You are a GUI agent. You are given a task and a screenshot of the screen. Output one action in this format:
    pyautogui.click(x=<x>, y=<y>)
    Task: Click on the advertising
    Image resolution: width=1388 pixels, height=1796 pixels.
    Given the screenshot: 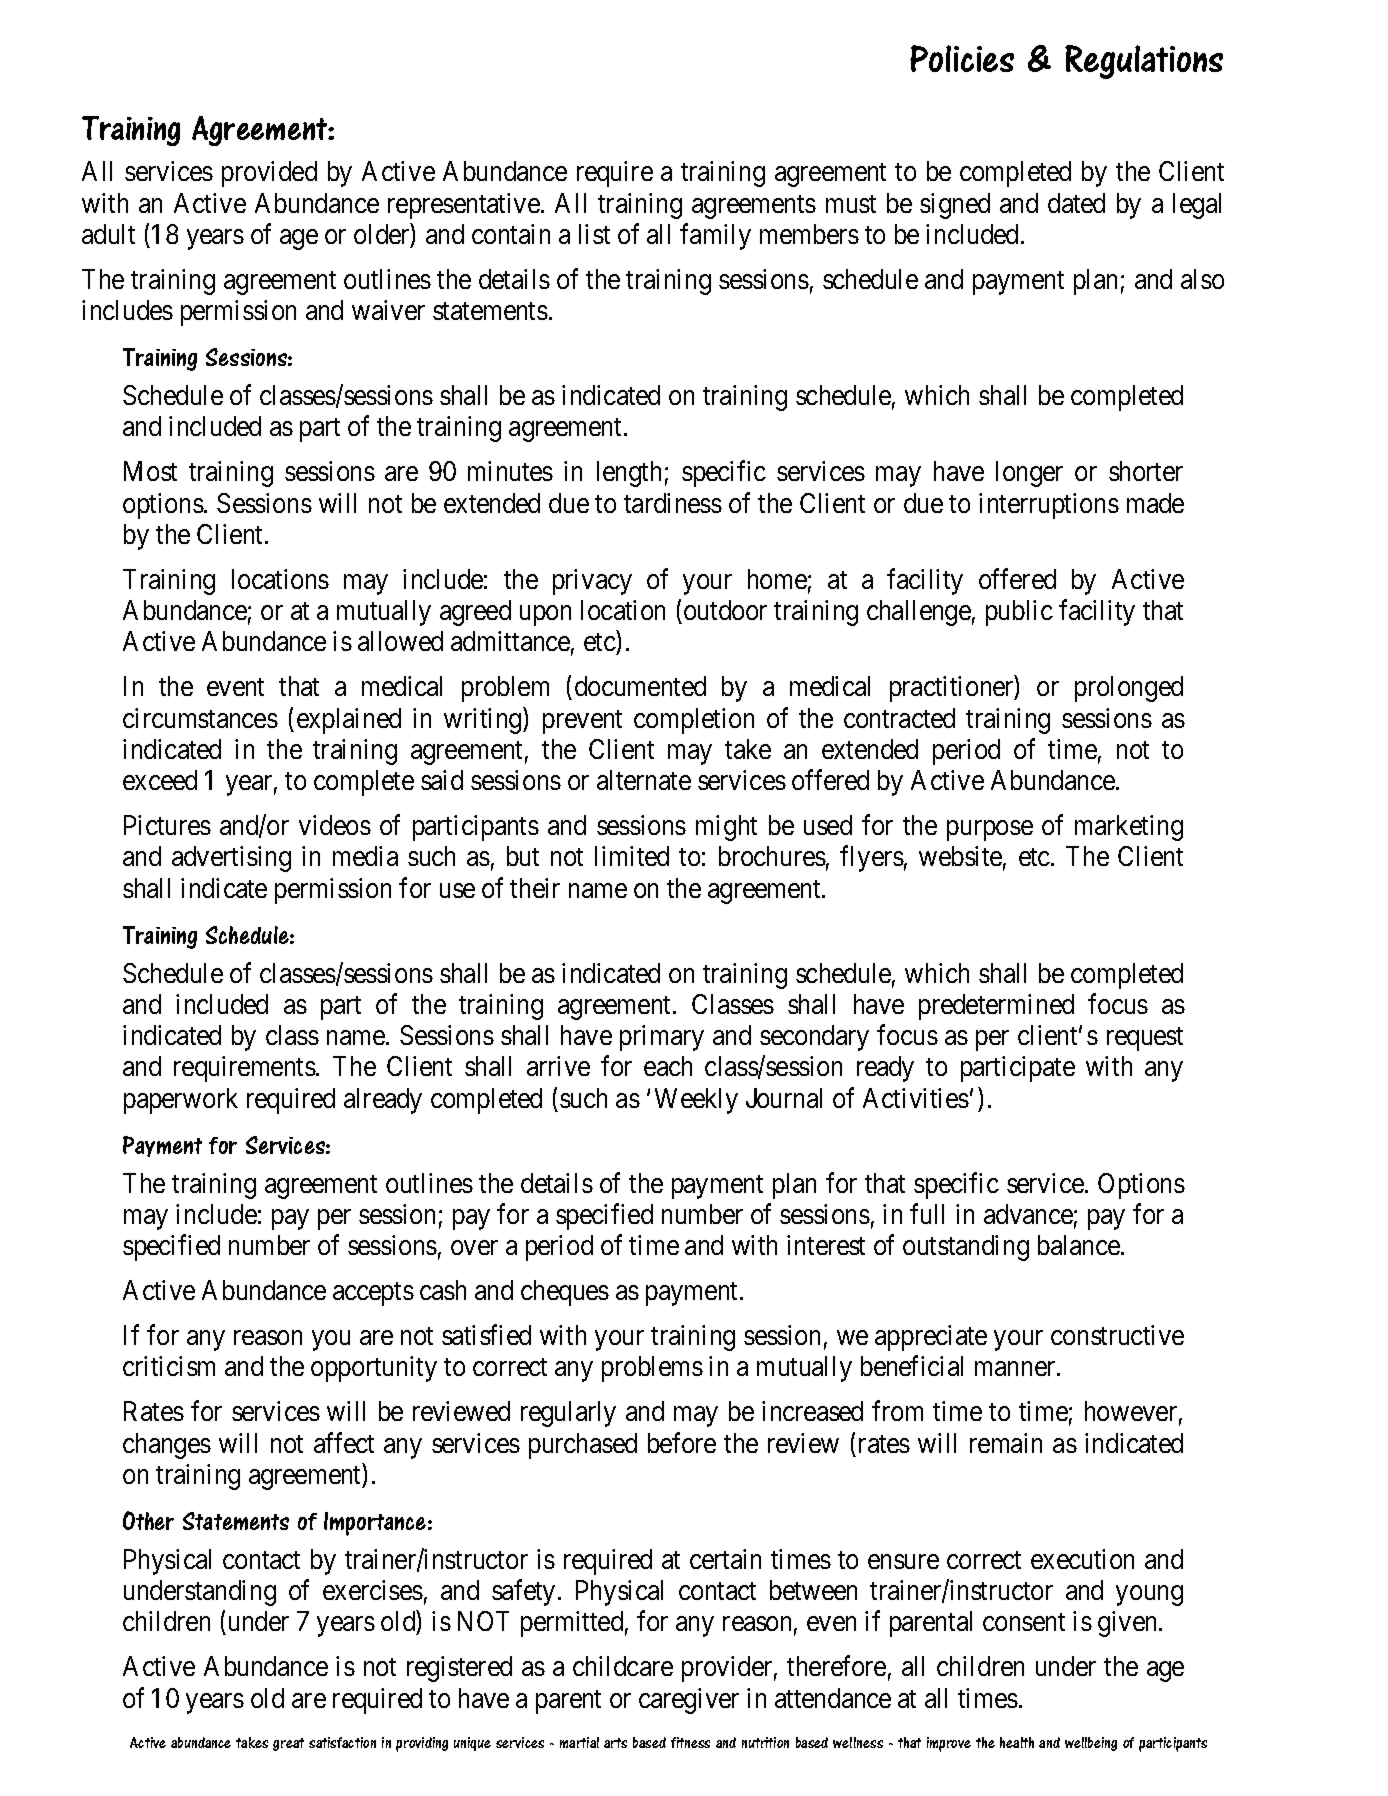 What is the action you would take?
    pyautogui.click(x=231, y=859)
